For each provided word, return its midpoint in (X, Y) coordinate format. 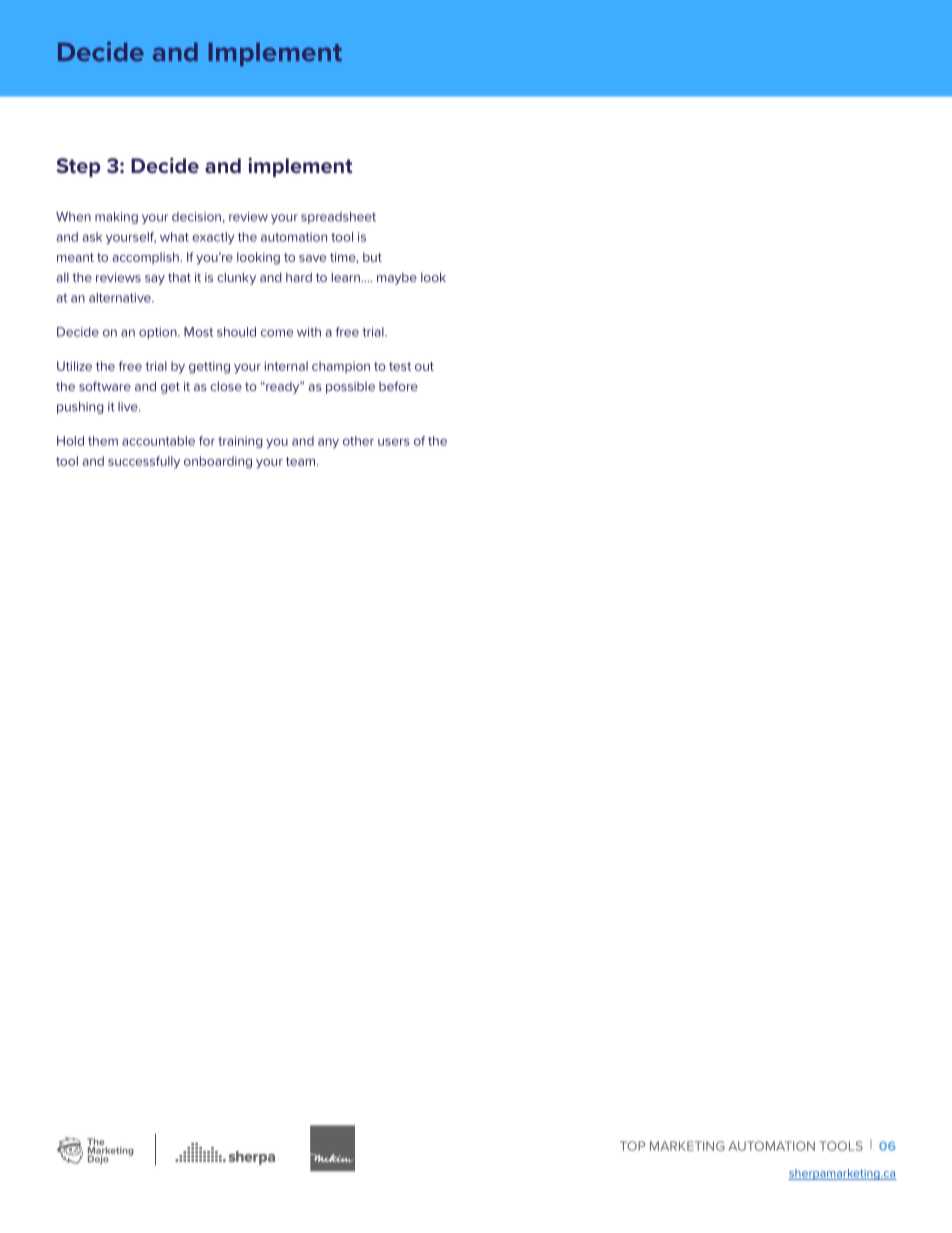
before (398, 386)
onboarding (218, 462)
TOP (632, 1146)
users (394, 442)
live (129, 407)
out (424, 366)
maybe (397, 278)
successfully (144, 462)
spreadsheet (338, 218)
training (240, 442)
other (358, 441)
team (300, 461)
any (328, 443)
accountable (158, 441)
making (116, 218)
